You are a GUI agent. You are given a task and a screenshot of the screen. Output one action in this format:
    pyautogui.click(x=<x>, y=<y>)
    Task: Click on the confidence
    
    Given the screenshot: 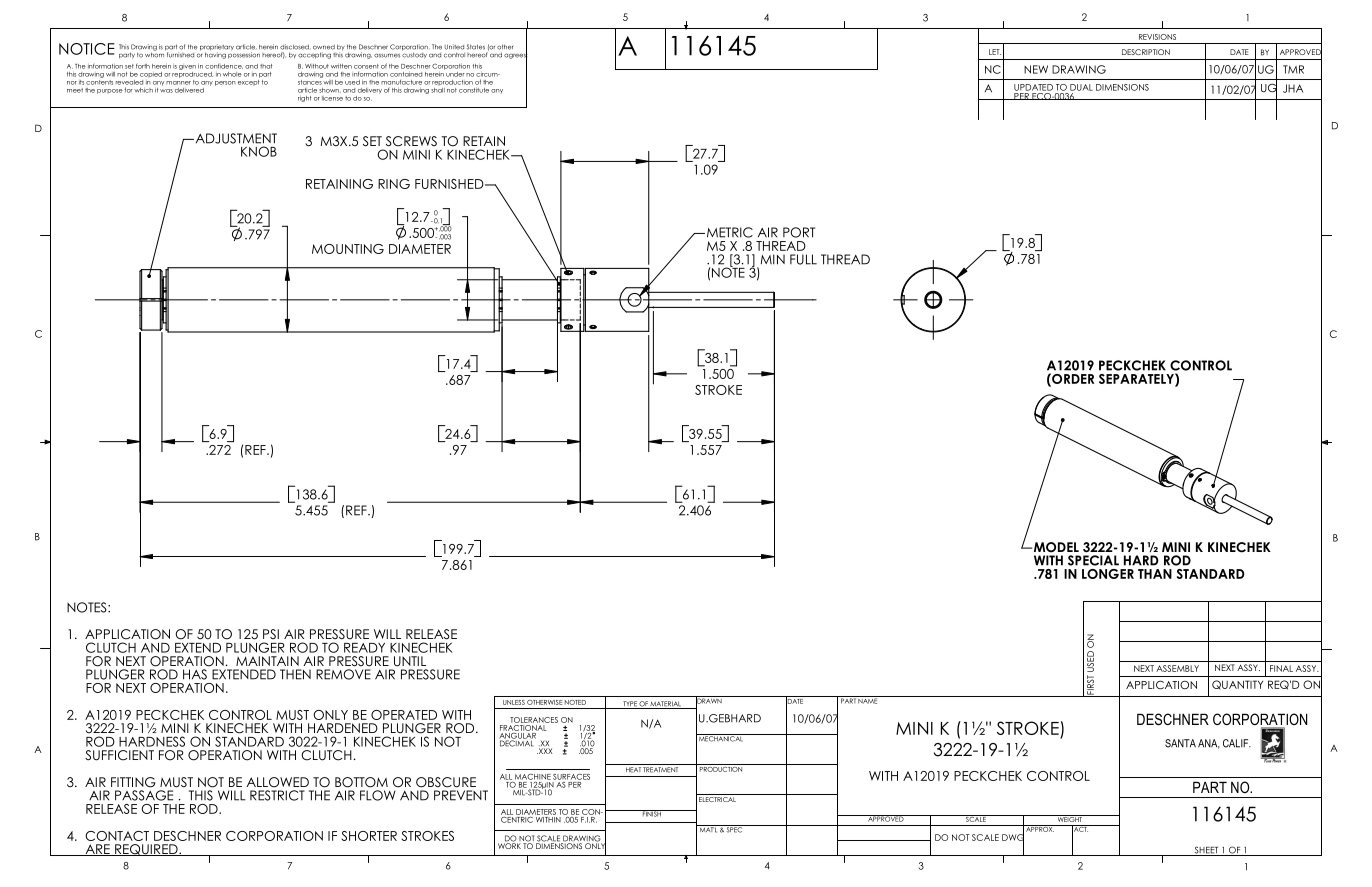 What is the action you would take?
    pyautogui.click(x=224, y=66)
